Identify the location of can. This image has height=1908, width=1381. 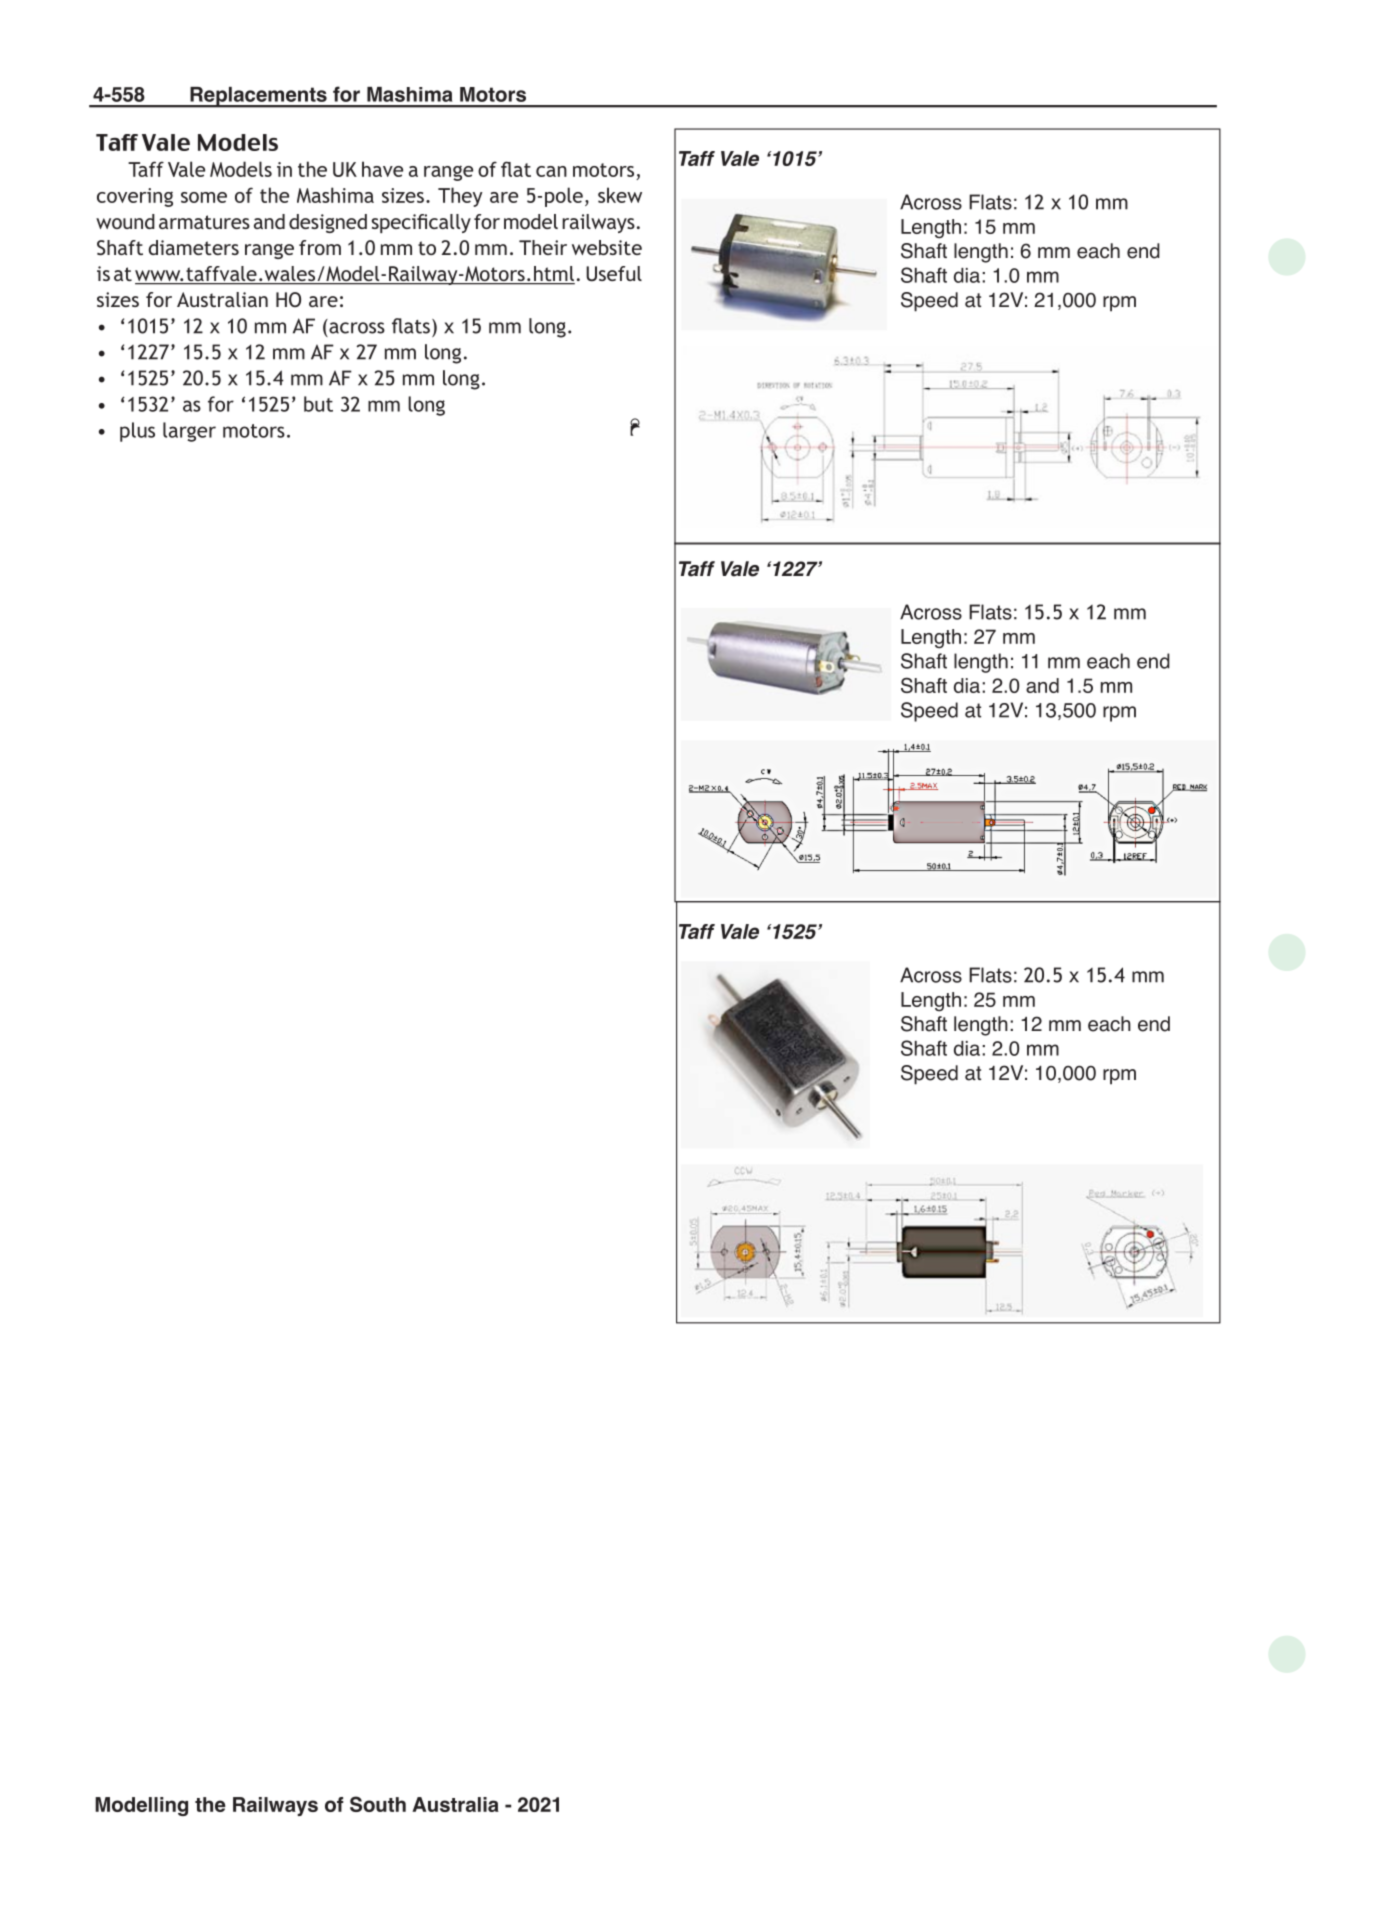
(551, 171).
